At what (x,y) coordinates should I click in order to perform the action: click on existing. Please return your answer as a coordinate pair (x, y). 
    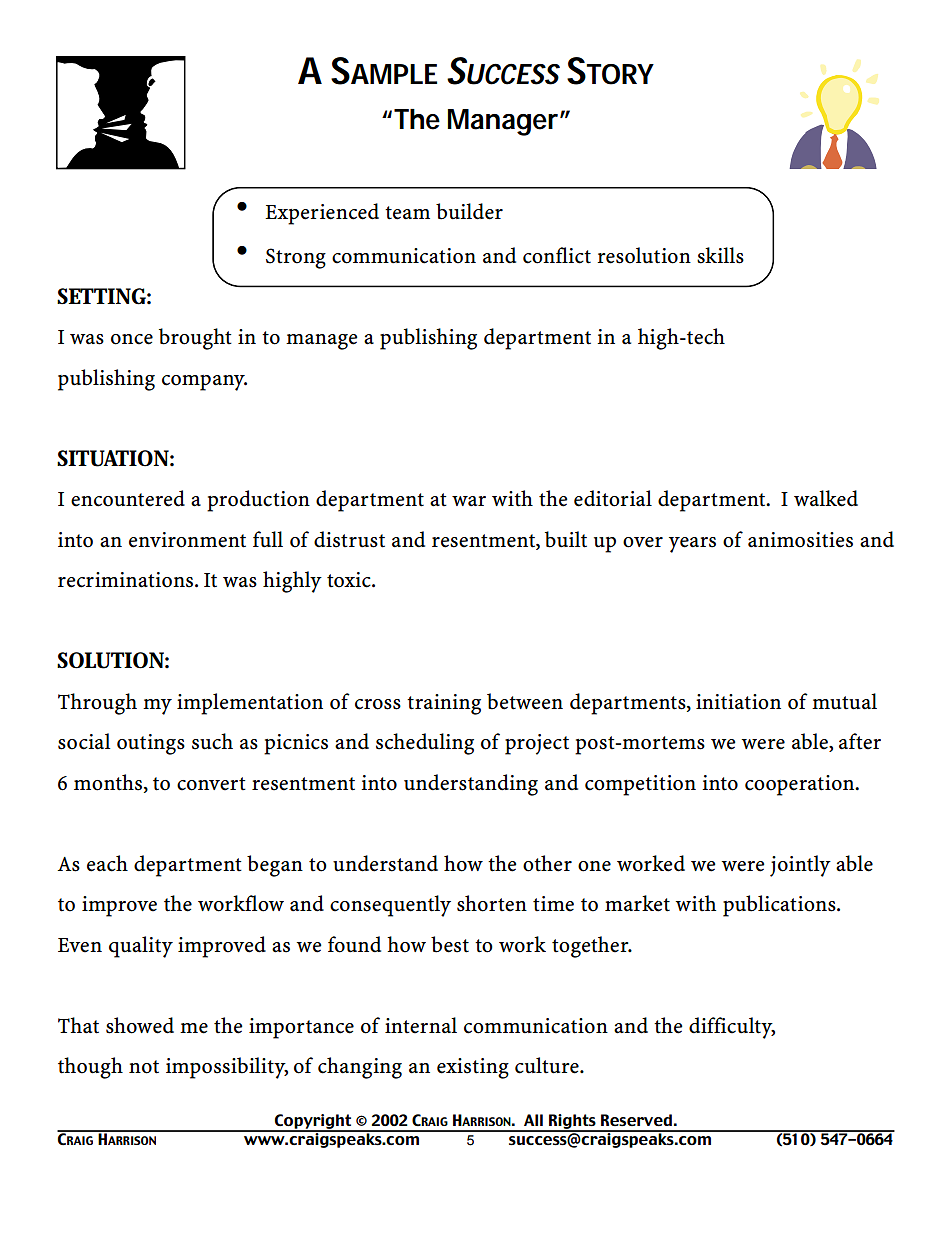
    Looking at the image, I should click on (473, 1068).
